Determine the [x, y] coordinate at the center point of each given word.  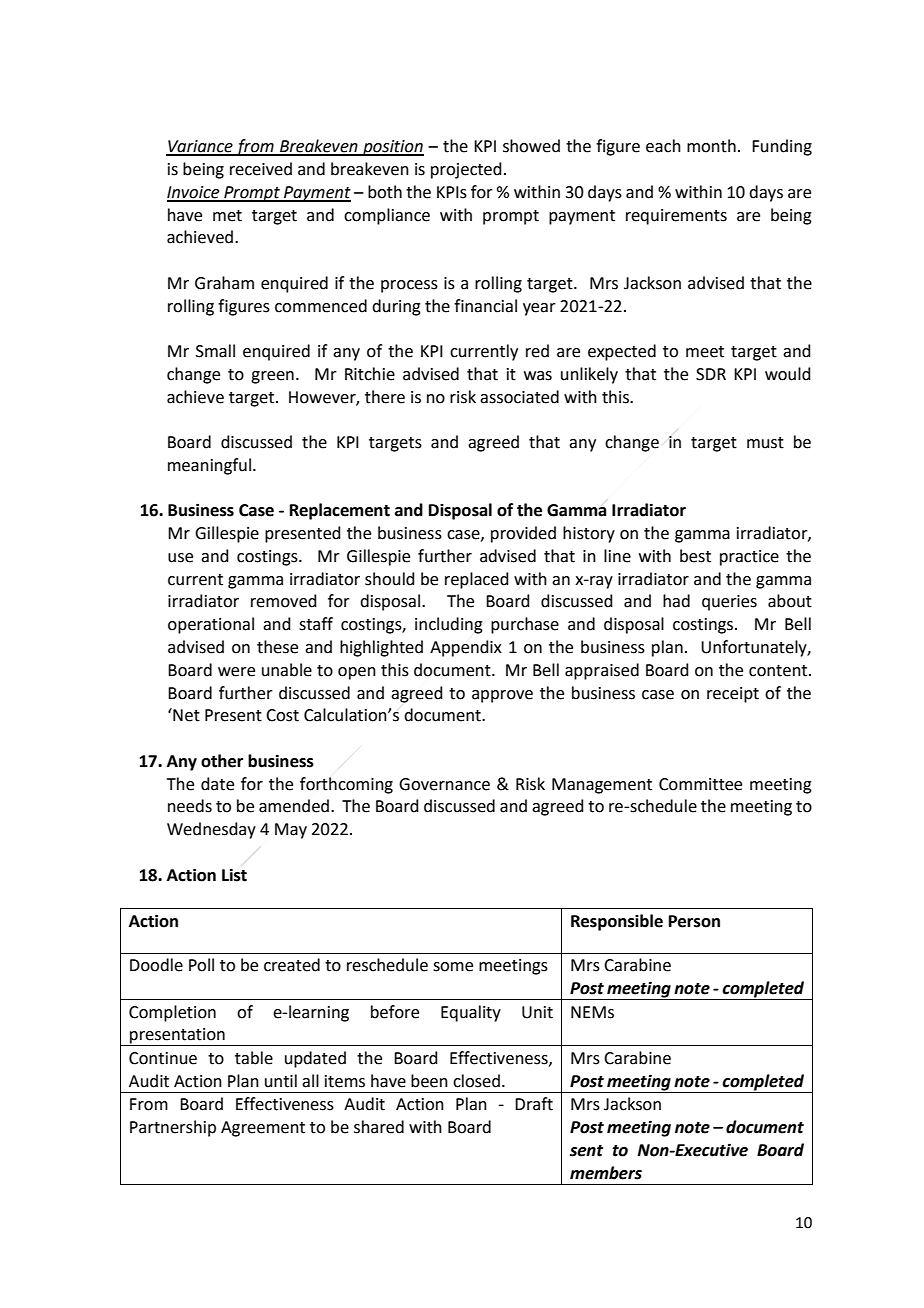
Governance [444, 784]
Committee [700, 784]
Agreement [263, 1129]
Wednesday [211, 830]
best [695, 556]
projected [466, 170]
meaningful [209, 466]
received [261, 169]
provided [523, 534]
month [711, 146]
